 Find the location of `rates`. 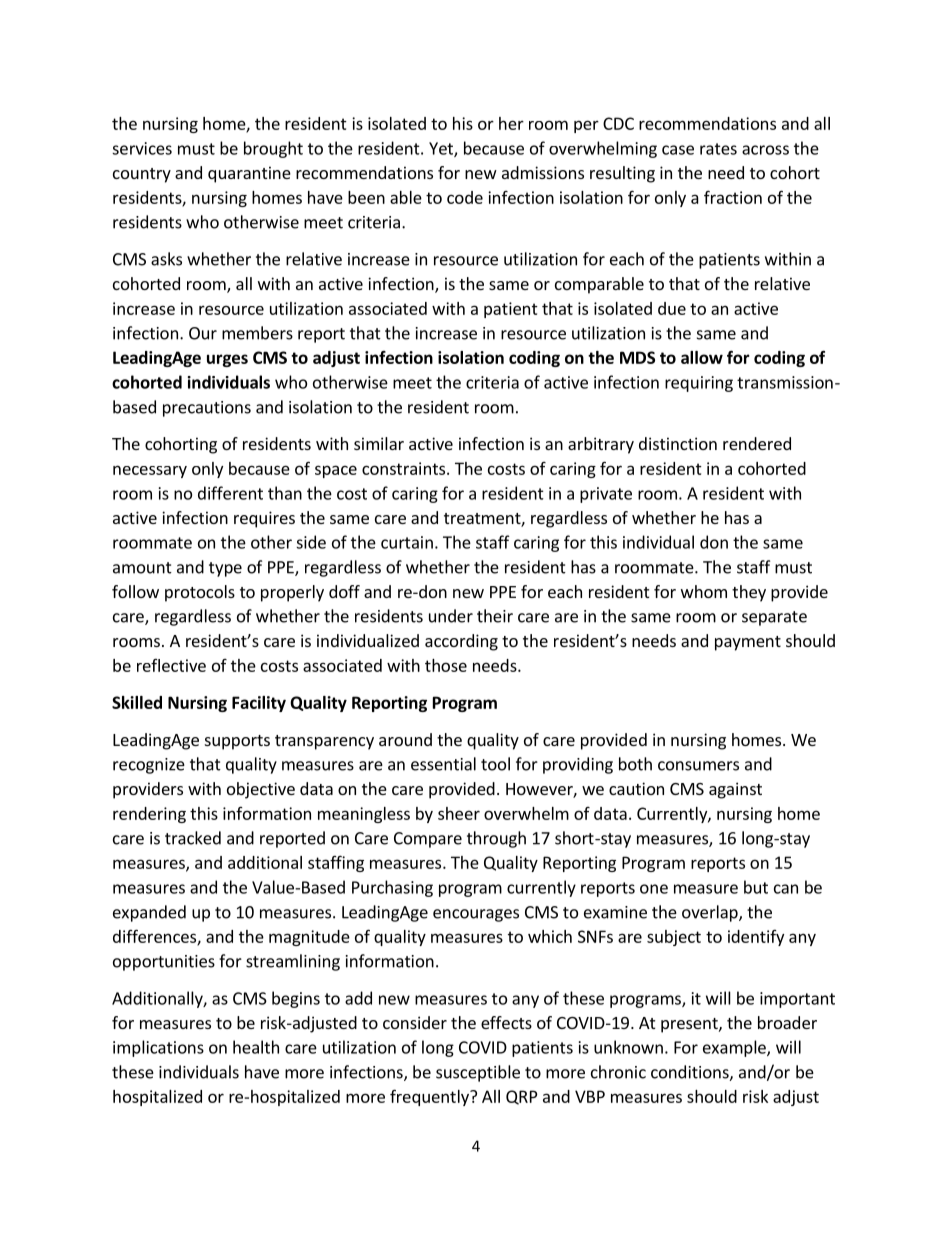

rates is located at coordinates (718, 149).
